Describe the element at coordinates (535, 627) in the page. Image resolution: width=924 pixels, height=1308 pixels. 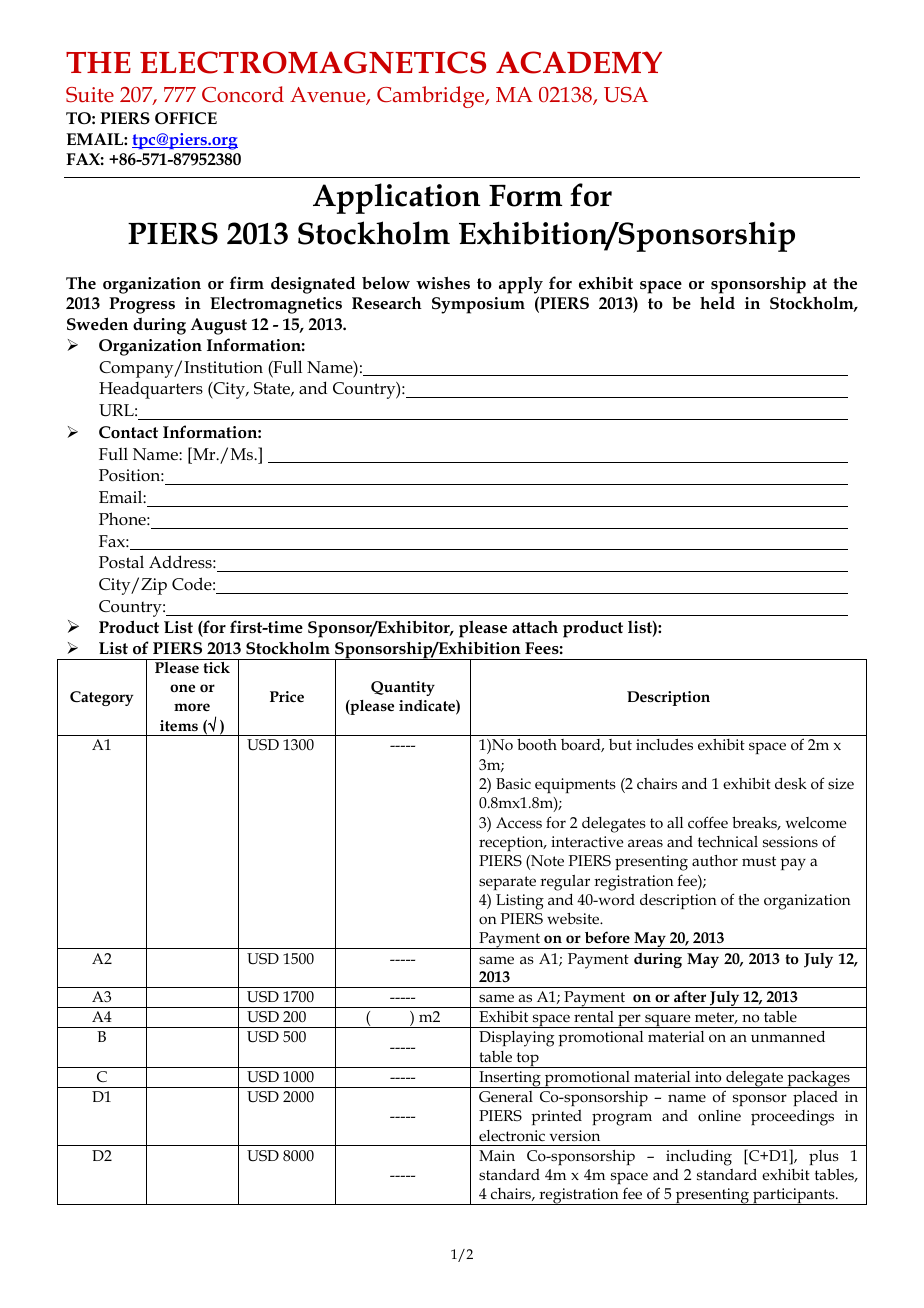
I see `attach` at that location.
